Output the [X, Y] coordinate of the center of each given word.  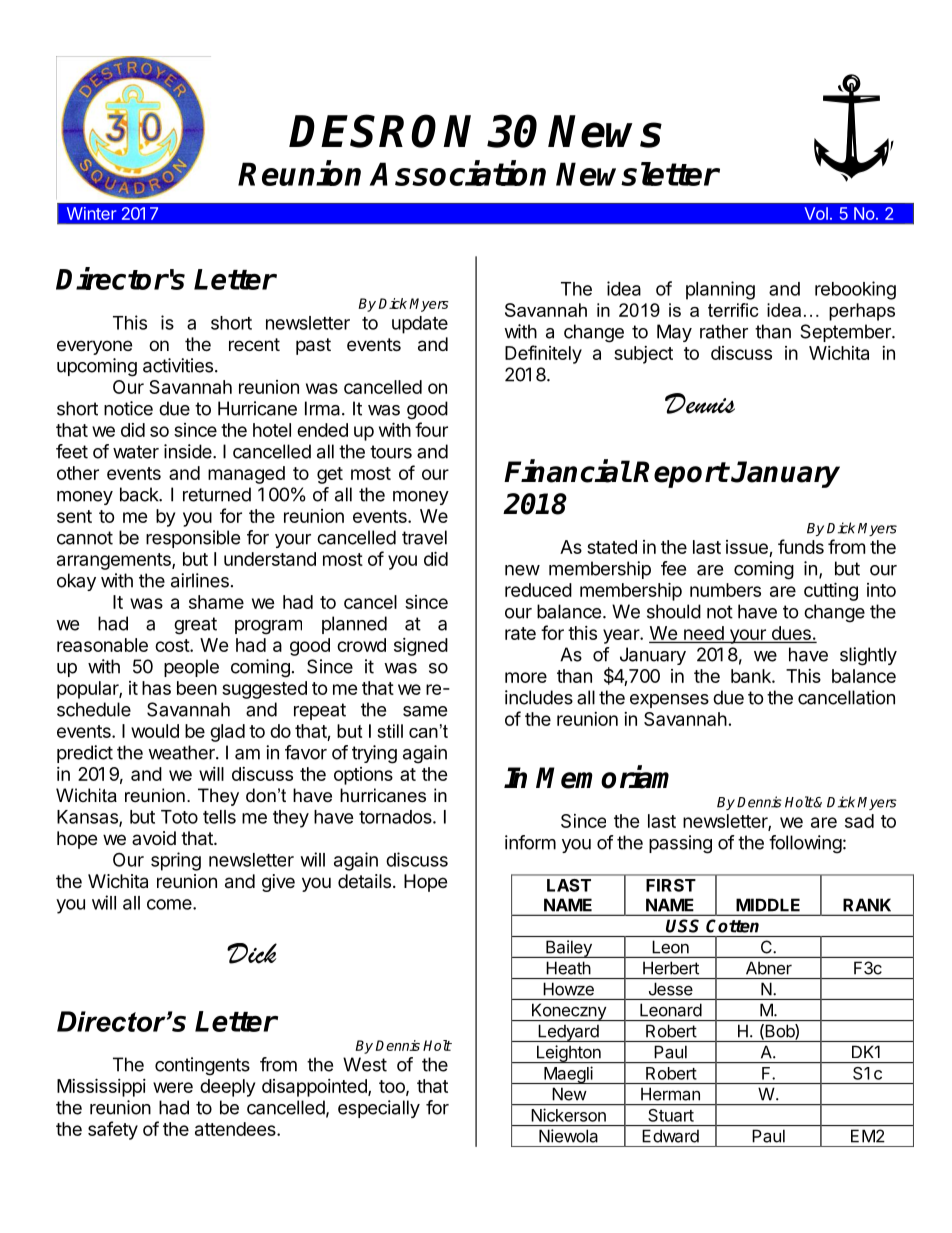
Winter [91, 213]
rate [520, 633]
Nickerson [569, 1115]
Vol [816, 213]
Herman [670, 1094]
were [173, 1087]
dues [791, 633]
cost [173, 645]
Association [458, 173]
